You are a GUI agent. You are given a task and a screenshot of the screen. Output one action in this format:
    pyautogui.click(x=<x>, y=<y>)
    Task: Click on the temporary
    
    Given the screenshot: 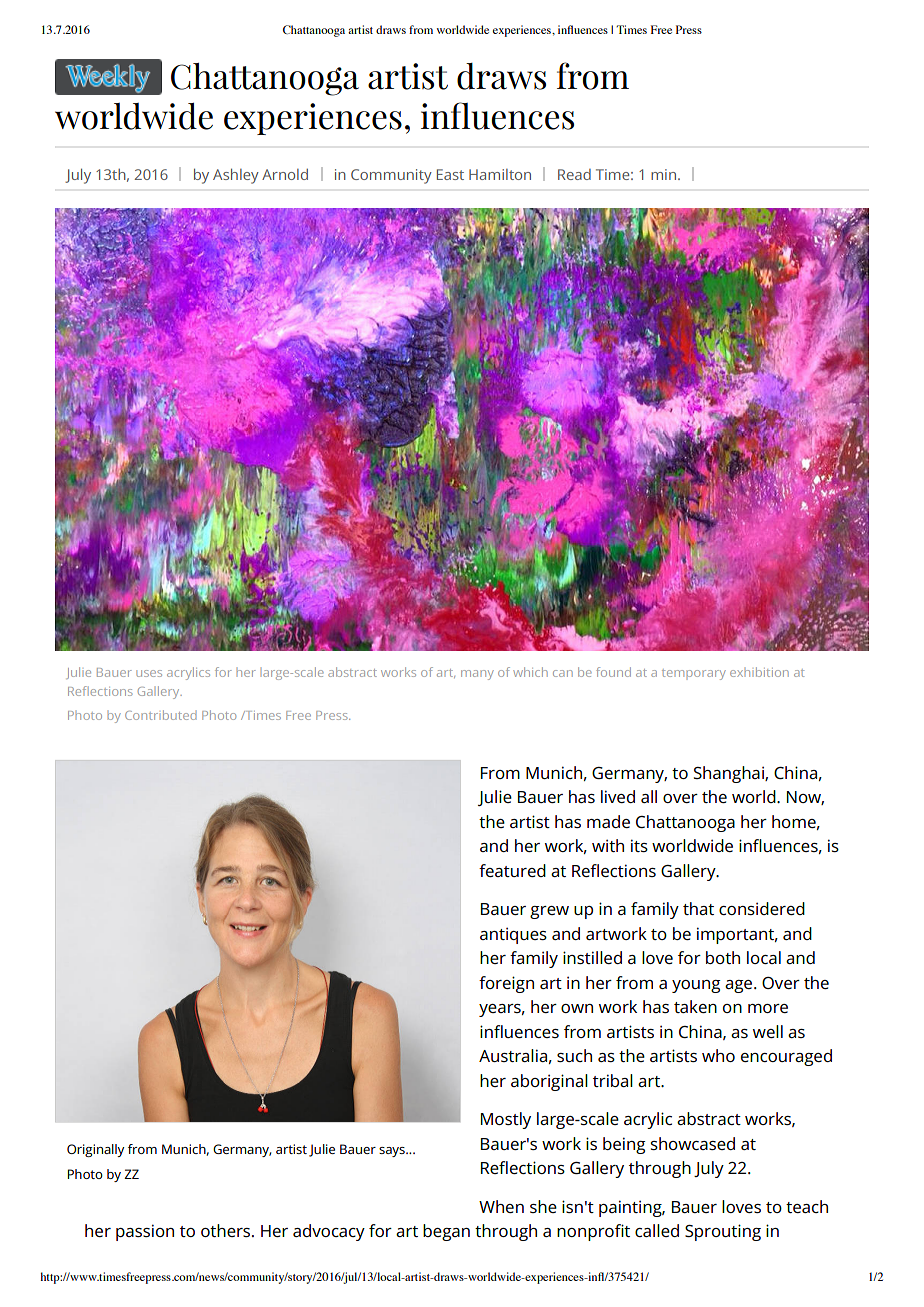 What is the action you would take?
    pyautogui.click(x=694, y=674)
